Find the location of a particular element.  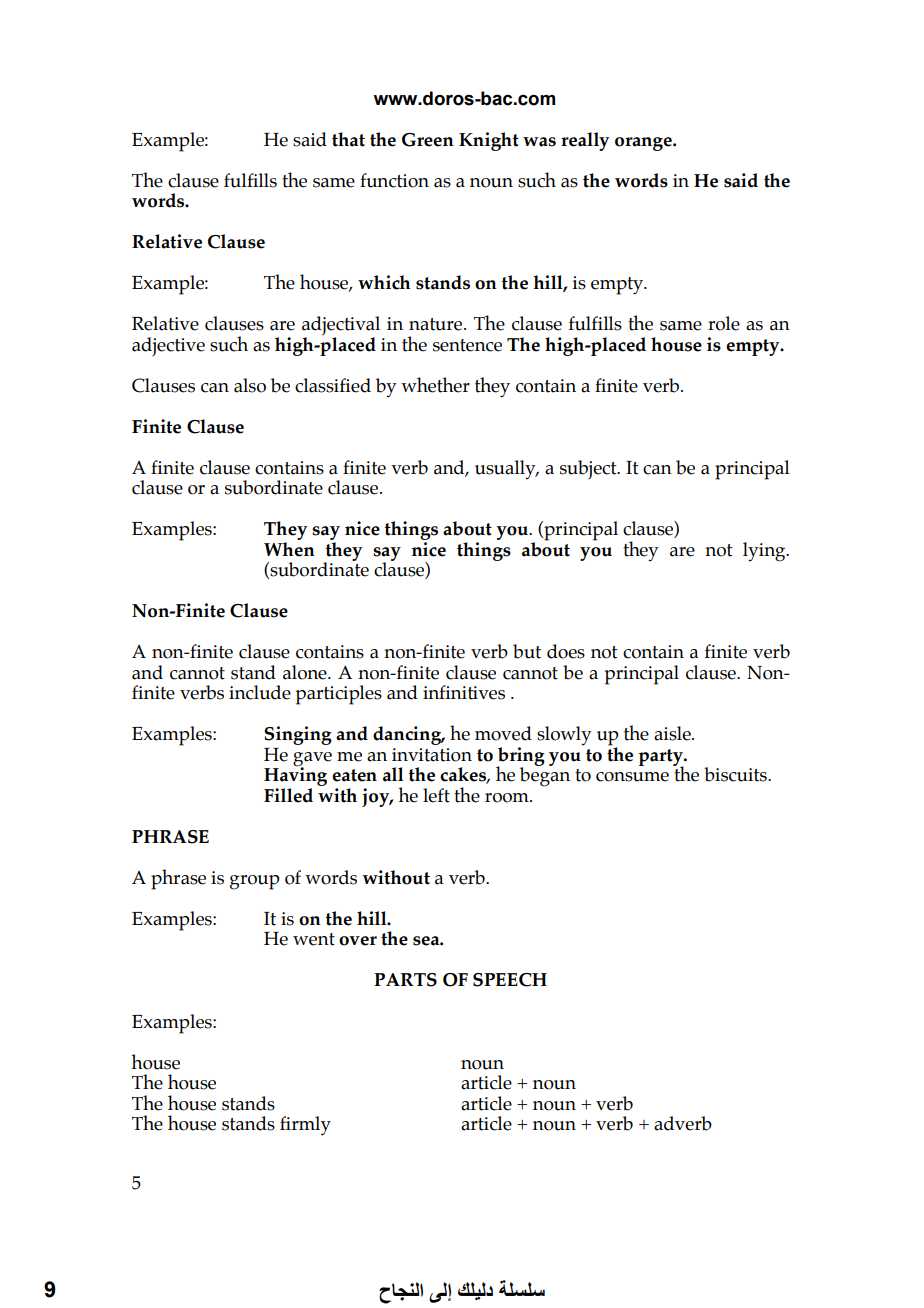

that is located at coordinates (348, 139).
